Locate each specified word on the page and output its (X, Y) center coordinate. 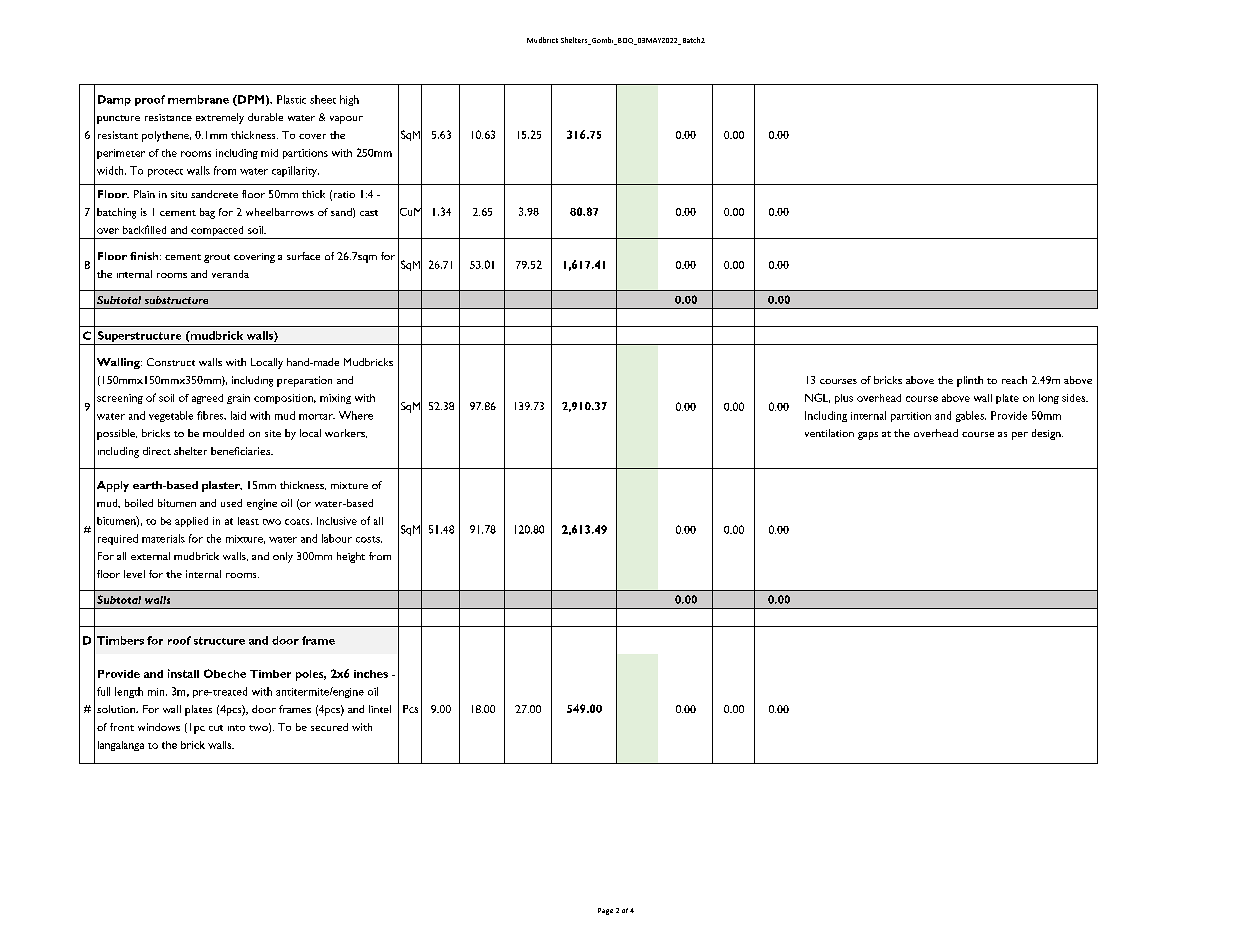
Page (605, 911)
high (349, 100)
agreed (207, 399)
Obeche (225, 673)
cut (216, 728)
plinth (970, 381)
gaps (868, 436)
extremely (220, 118)
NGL (817, 398)
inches (371, 674)
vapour (346, 120)
